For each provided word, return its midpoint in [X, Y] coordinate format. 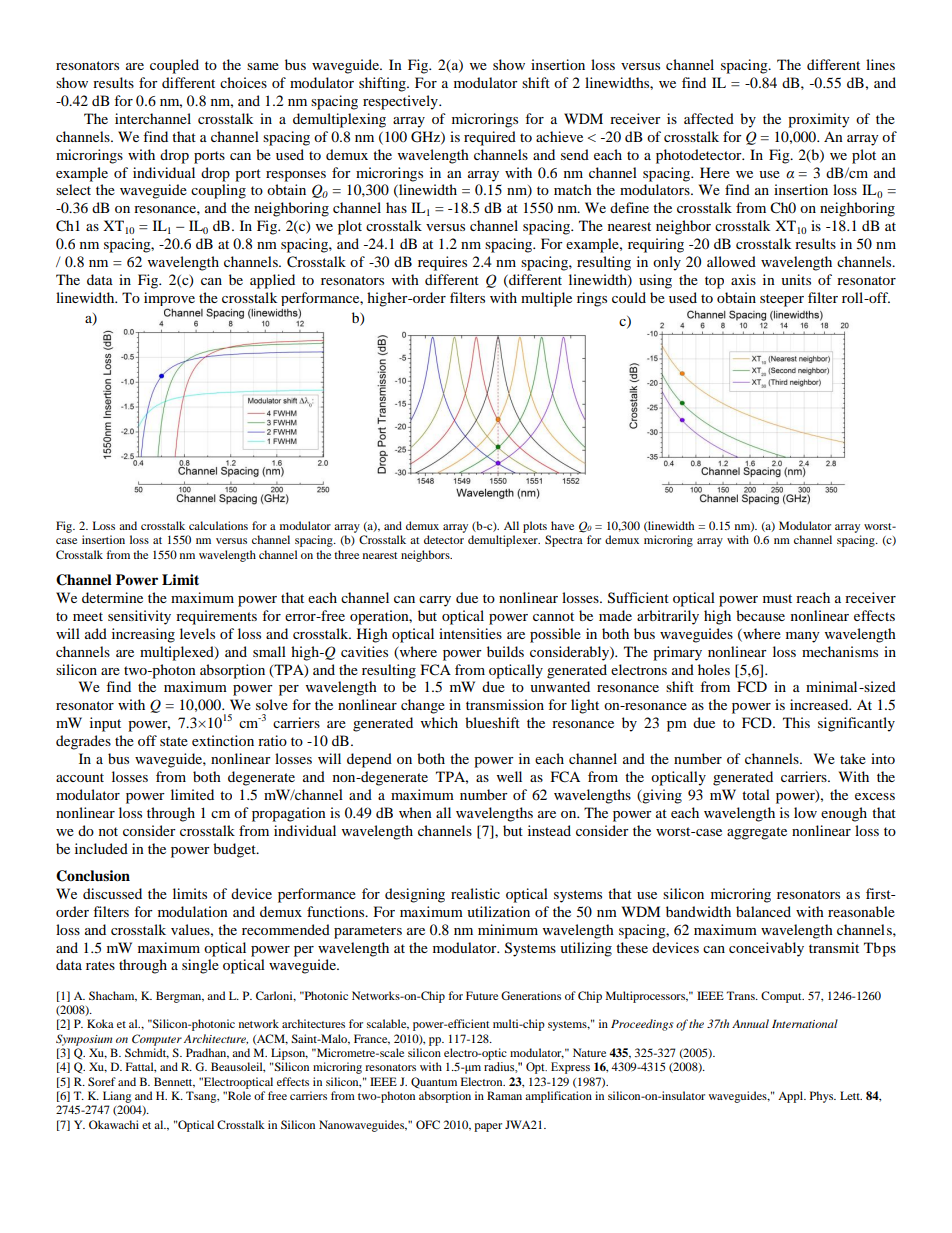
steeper [782, 300]
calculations [218, 525]
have [562, 525]
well [509, 776]
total [756, 794]
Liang [117, 1097]
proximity [819, 120]
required [490, 138]
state [174, 741]
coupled [174, 66]
